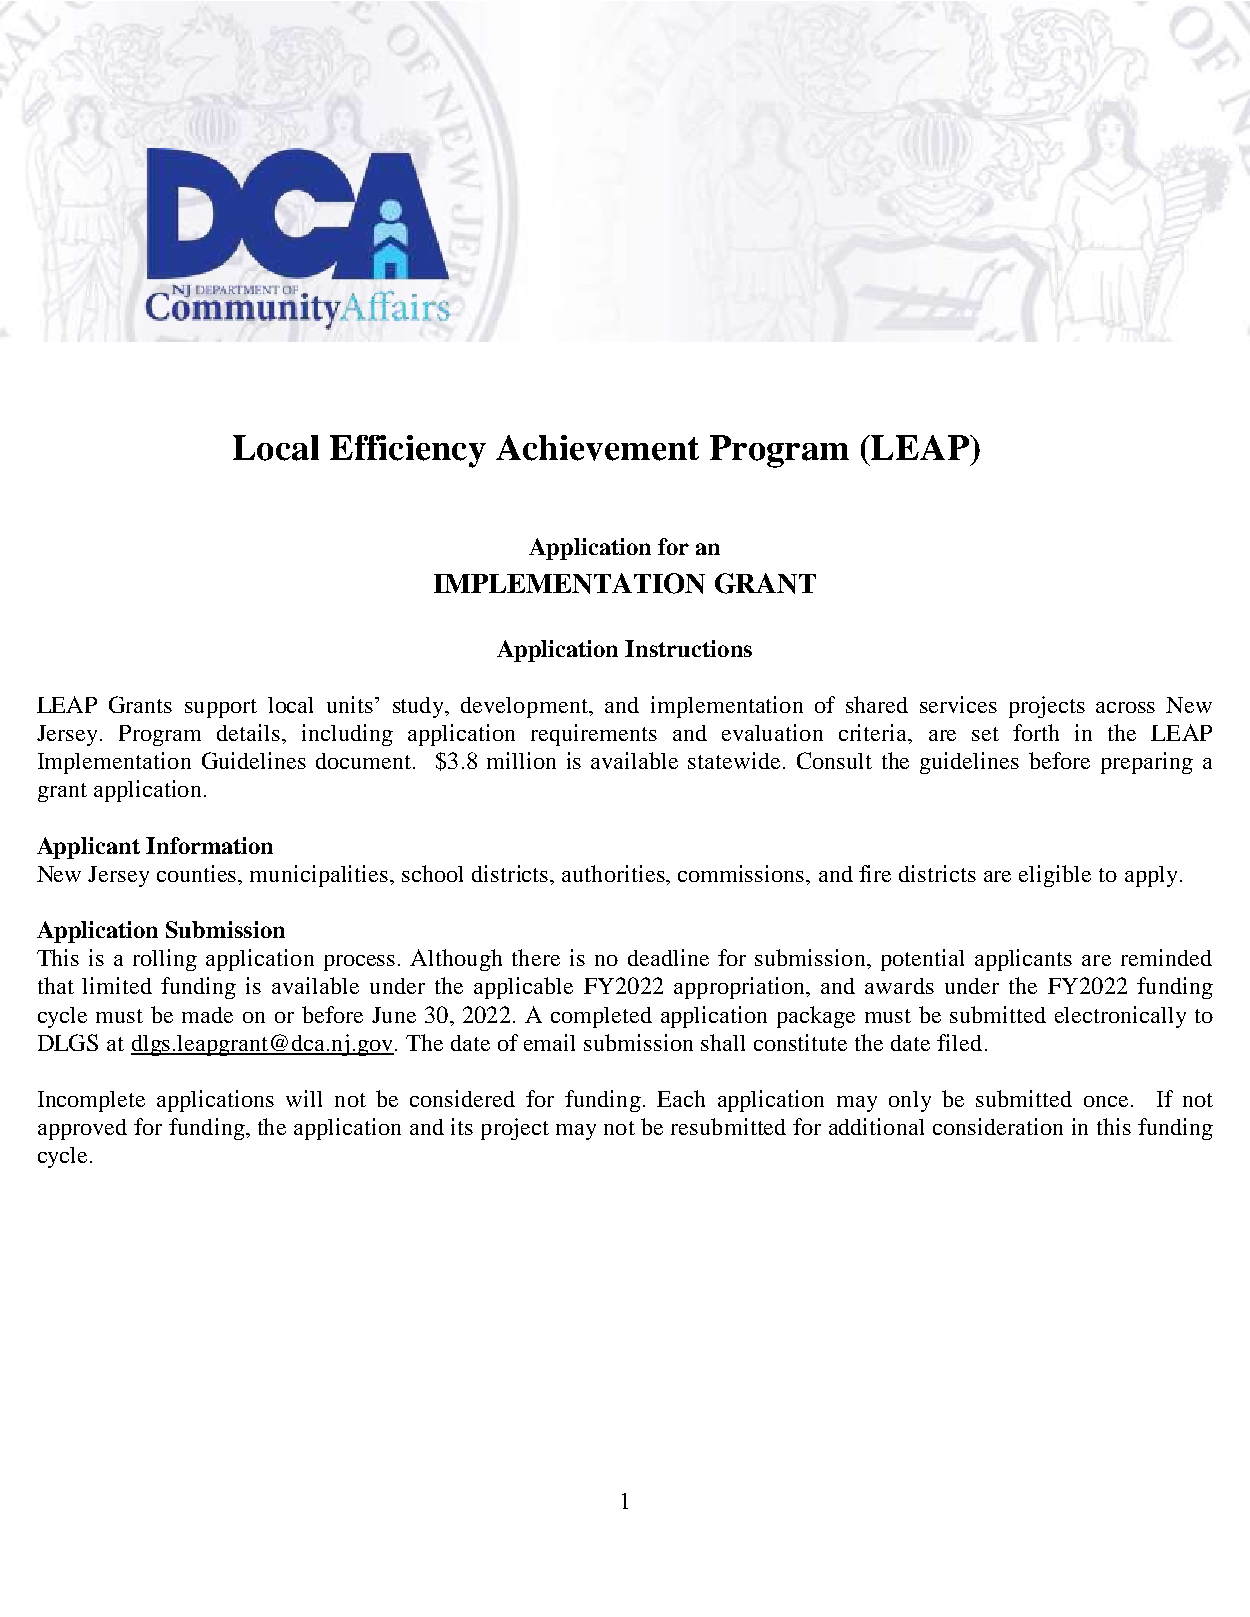 This page has width=1250, height=1617. Describe the element at coordinates (209, 845) in the page. I see `Information` at that location.
